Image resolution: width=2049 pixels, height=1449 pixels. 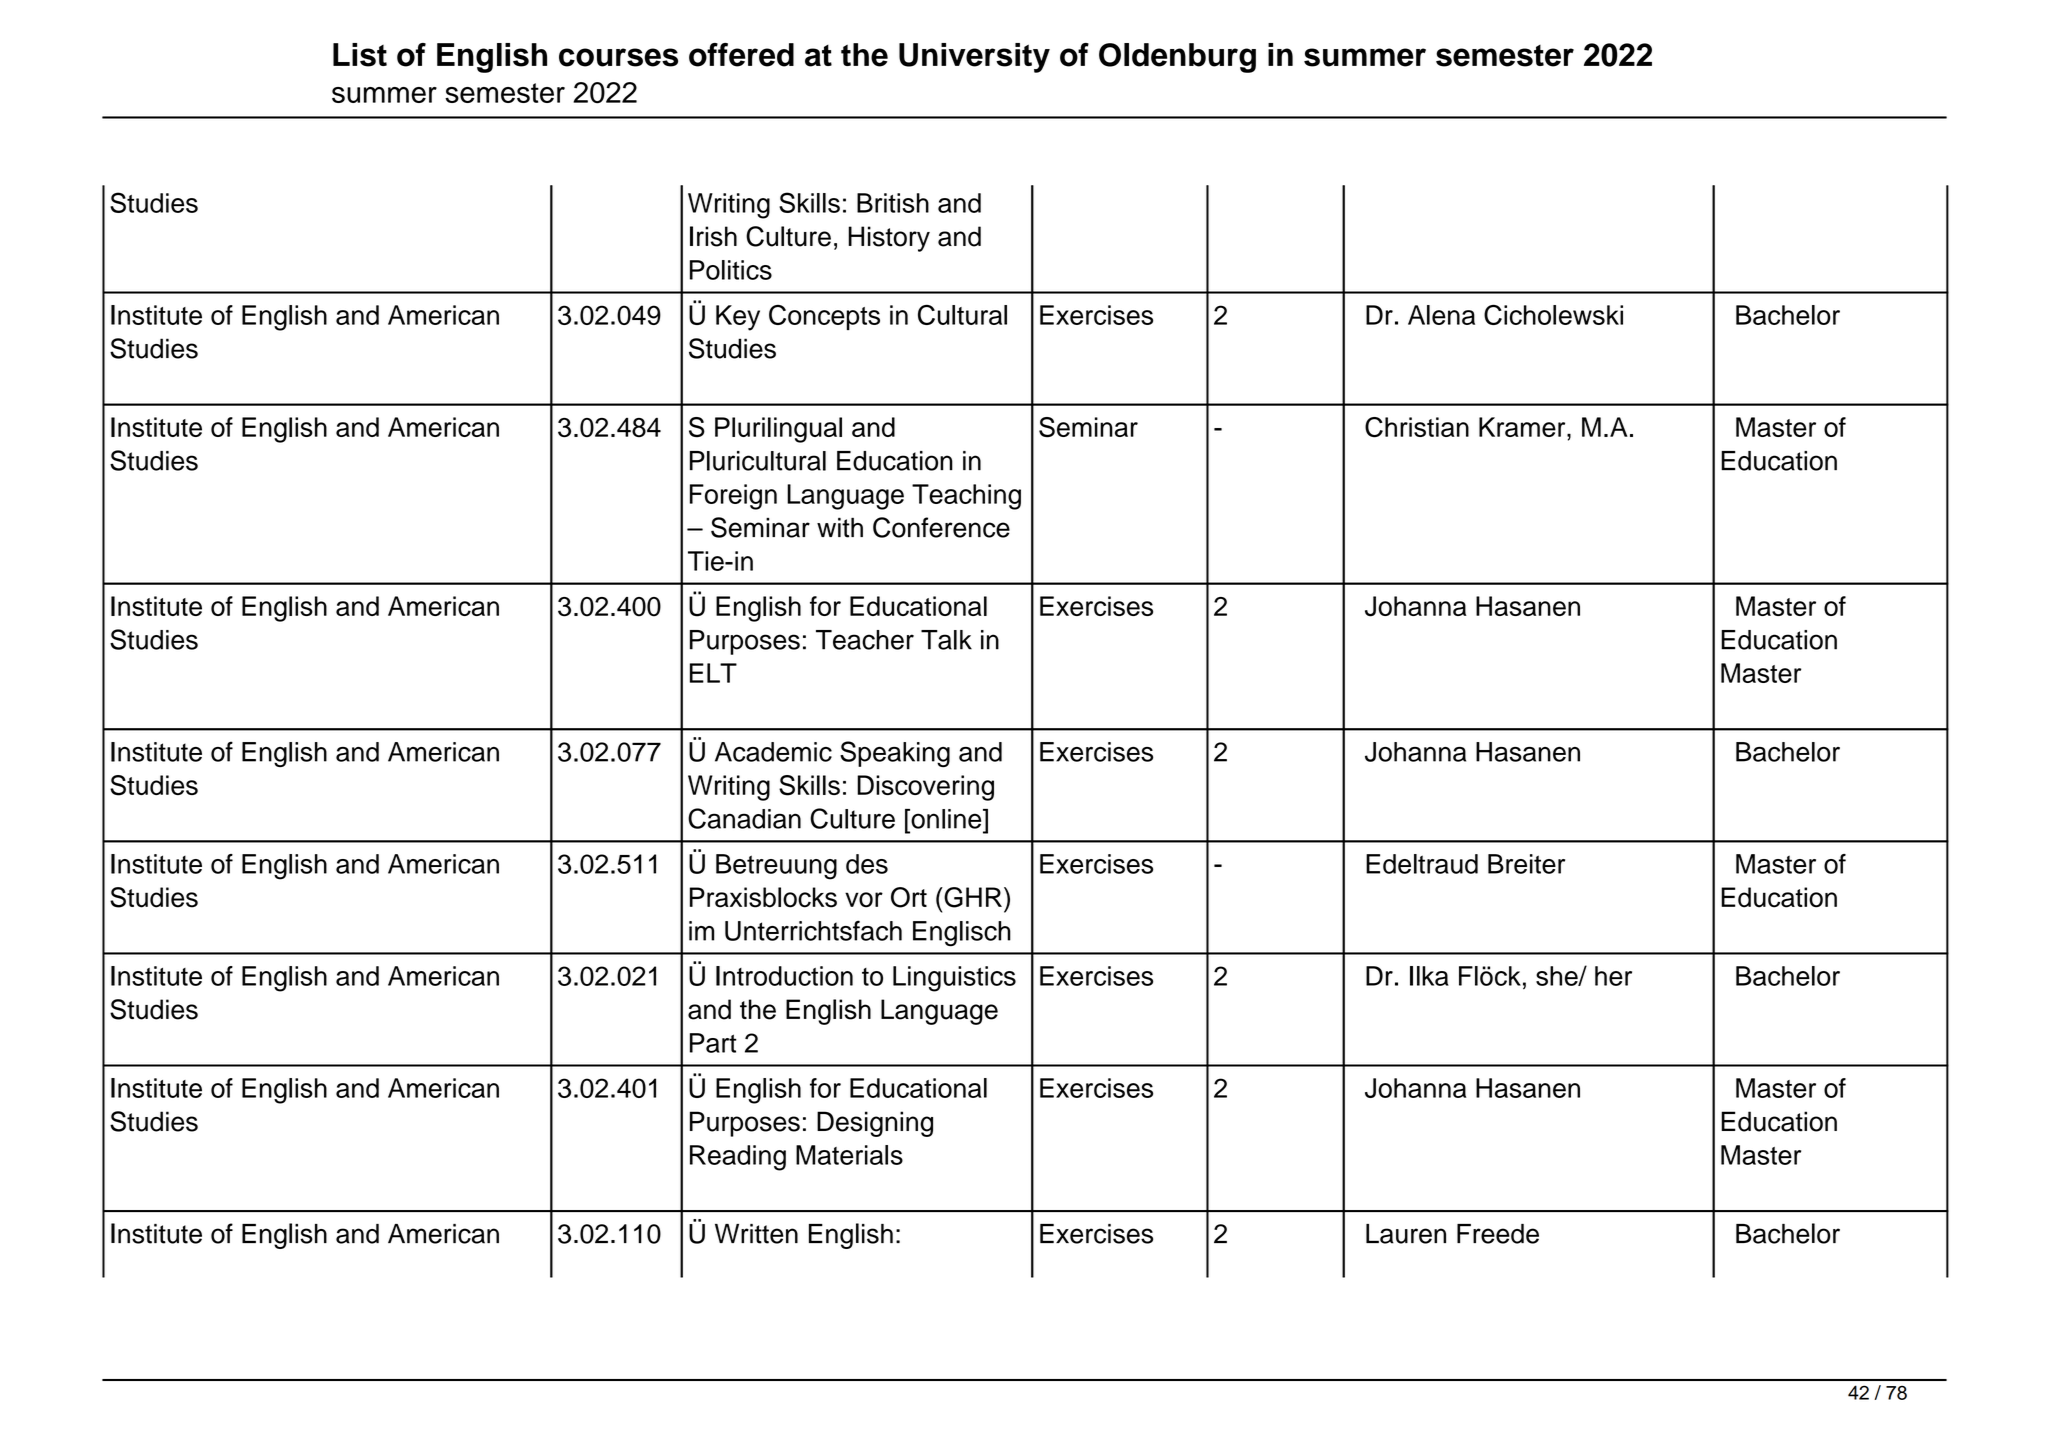 I want to click on Englisch, so click(x=962, y=934).
